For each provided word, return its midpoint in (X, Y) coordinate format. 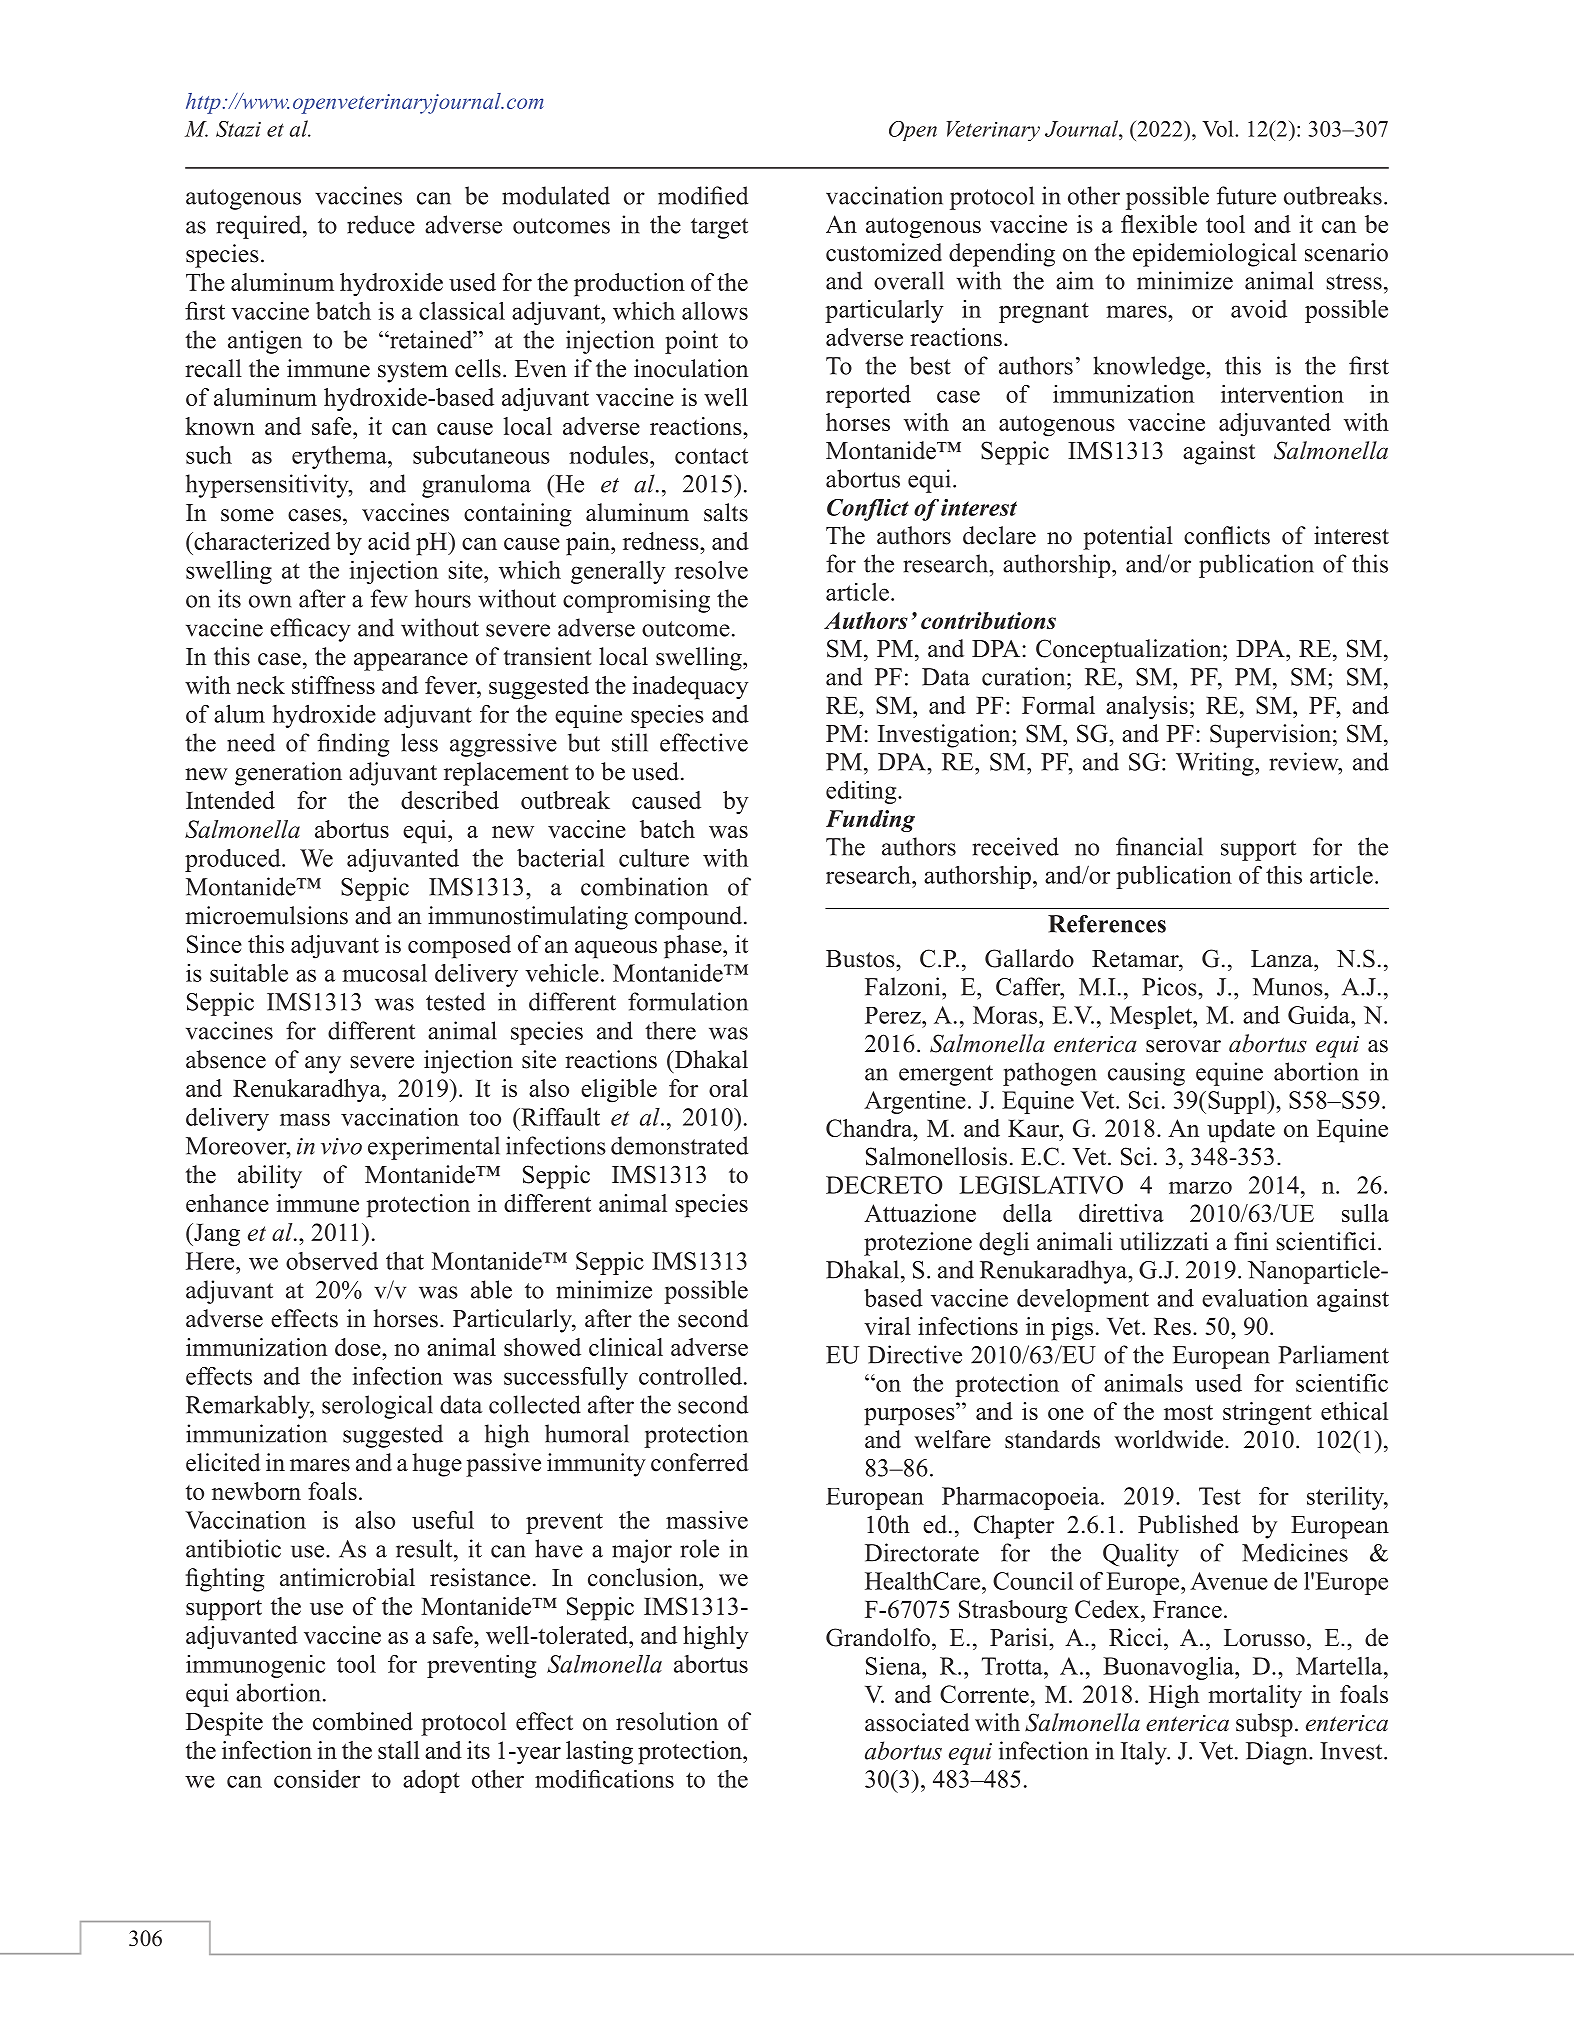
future (1246, 195)
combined (363, 1721)
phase (694, 947)
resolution (667, 1721)
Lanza (1283, 958)
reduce (381, 224)
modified (703, 195)
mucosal (384, 973)
